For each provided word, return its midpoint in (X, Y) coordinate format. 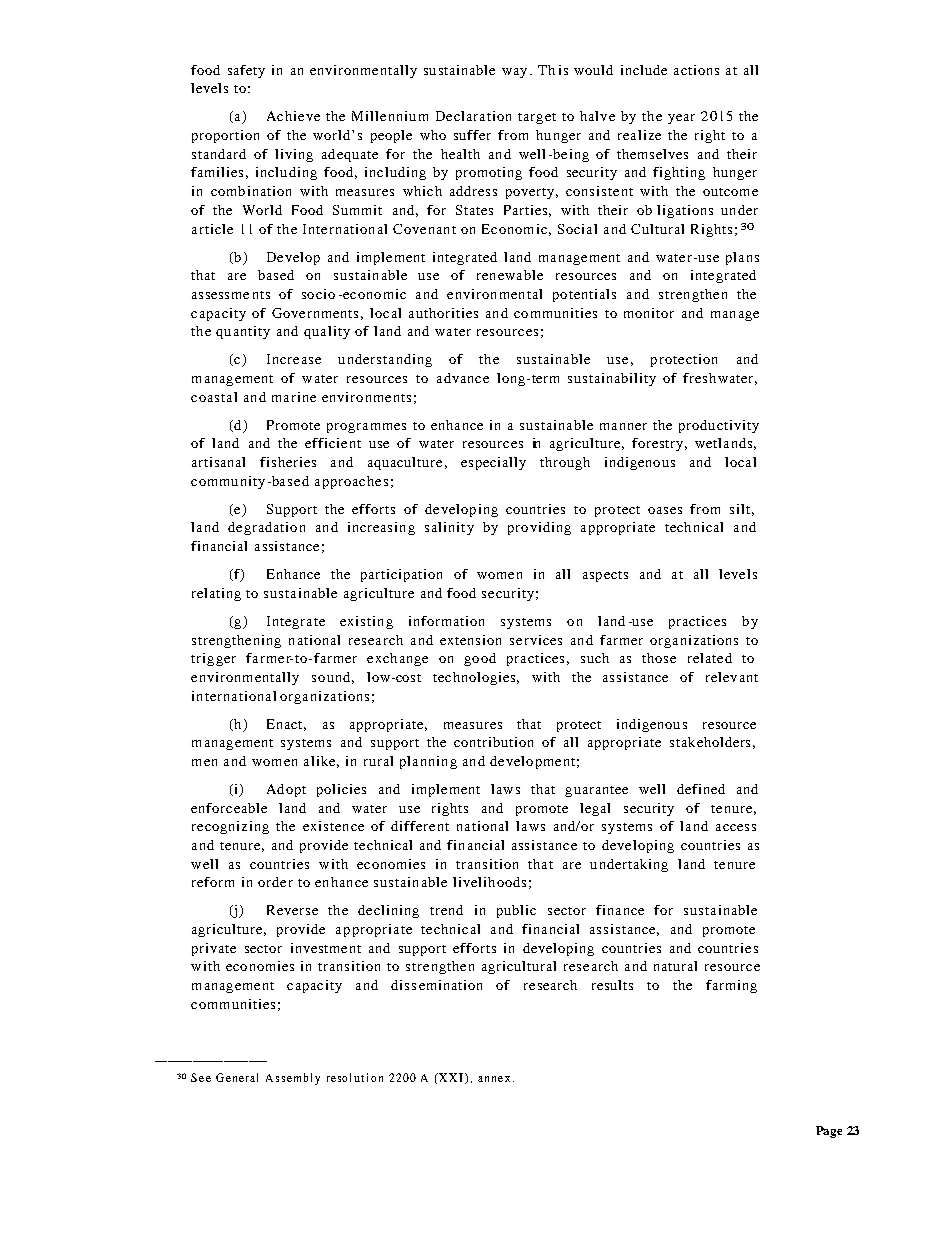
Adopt (286, 790)
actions (696, 70)
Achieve (293, 116)
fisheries (288, 462)
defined (701, 789)
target (537, 118)
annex (494, 1079)
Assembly (293, 1079)
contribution (493, 742)
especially (493, 463)
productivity (719, 426)
